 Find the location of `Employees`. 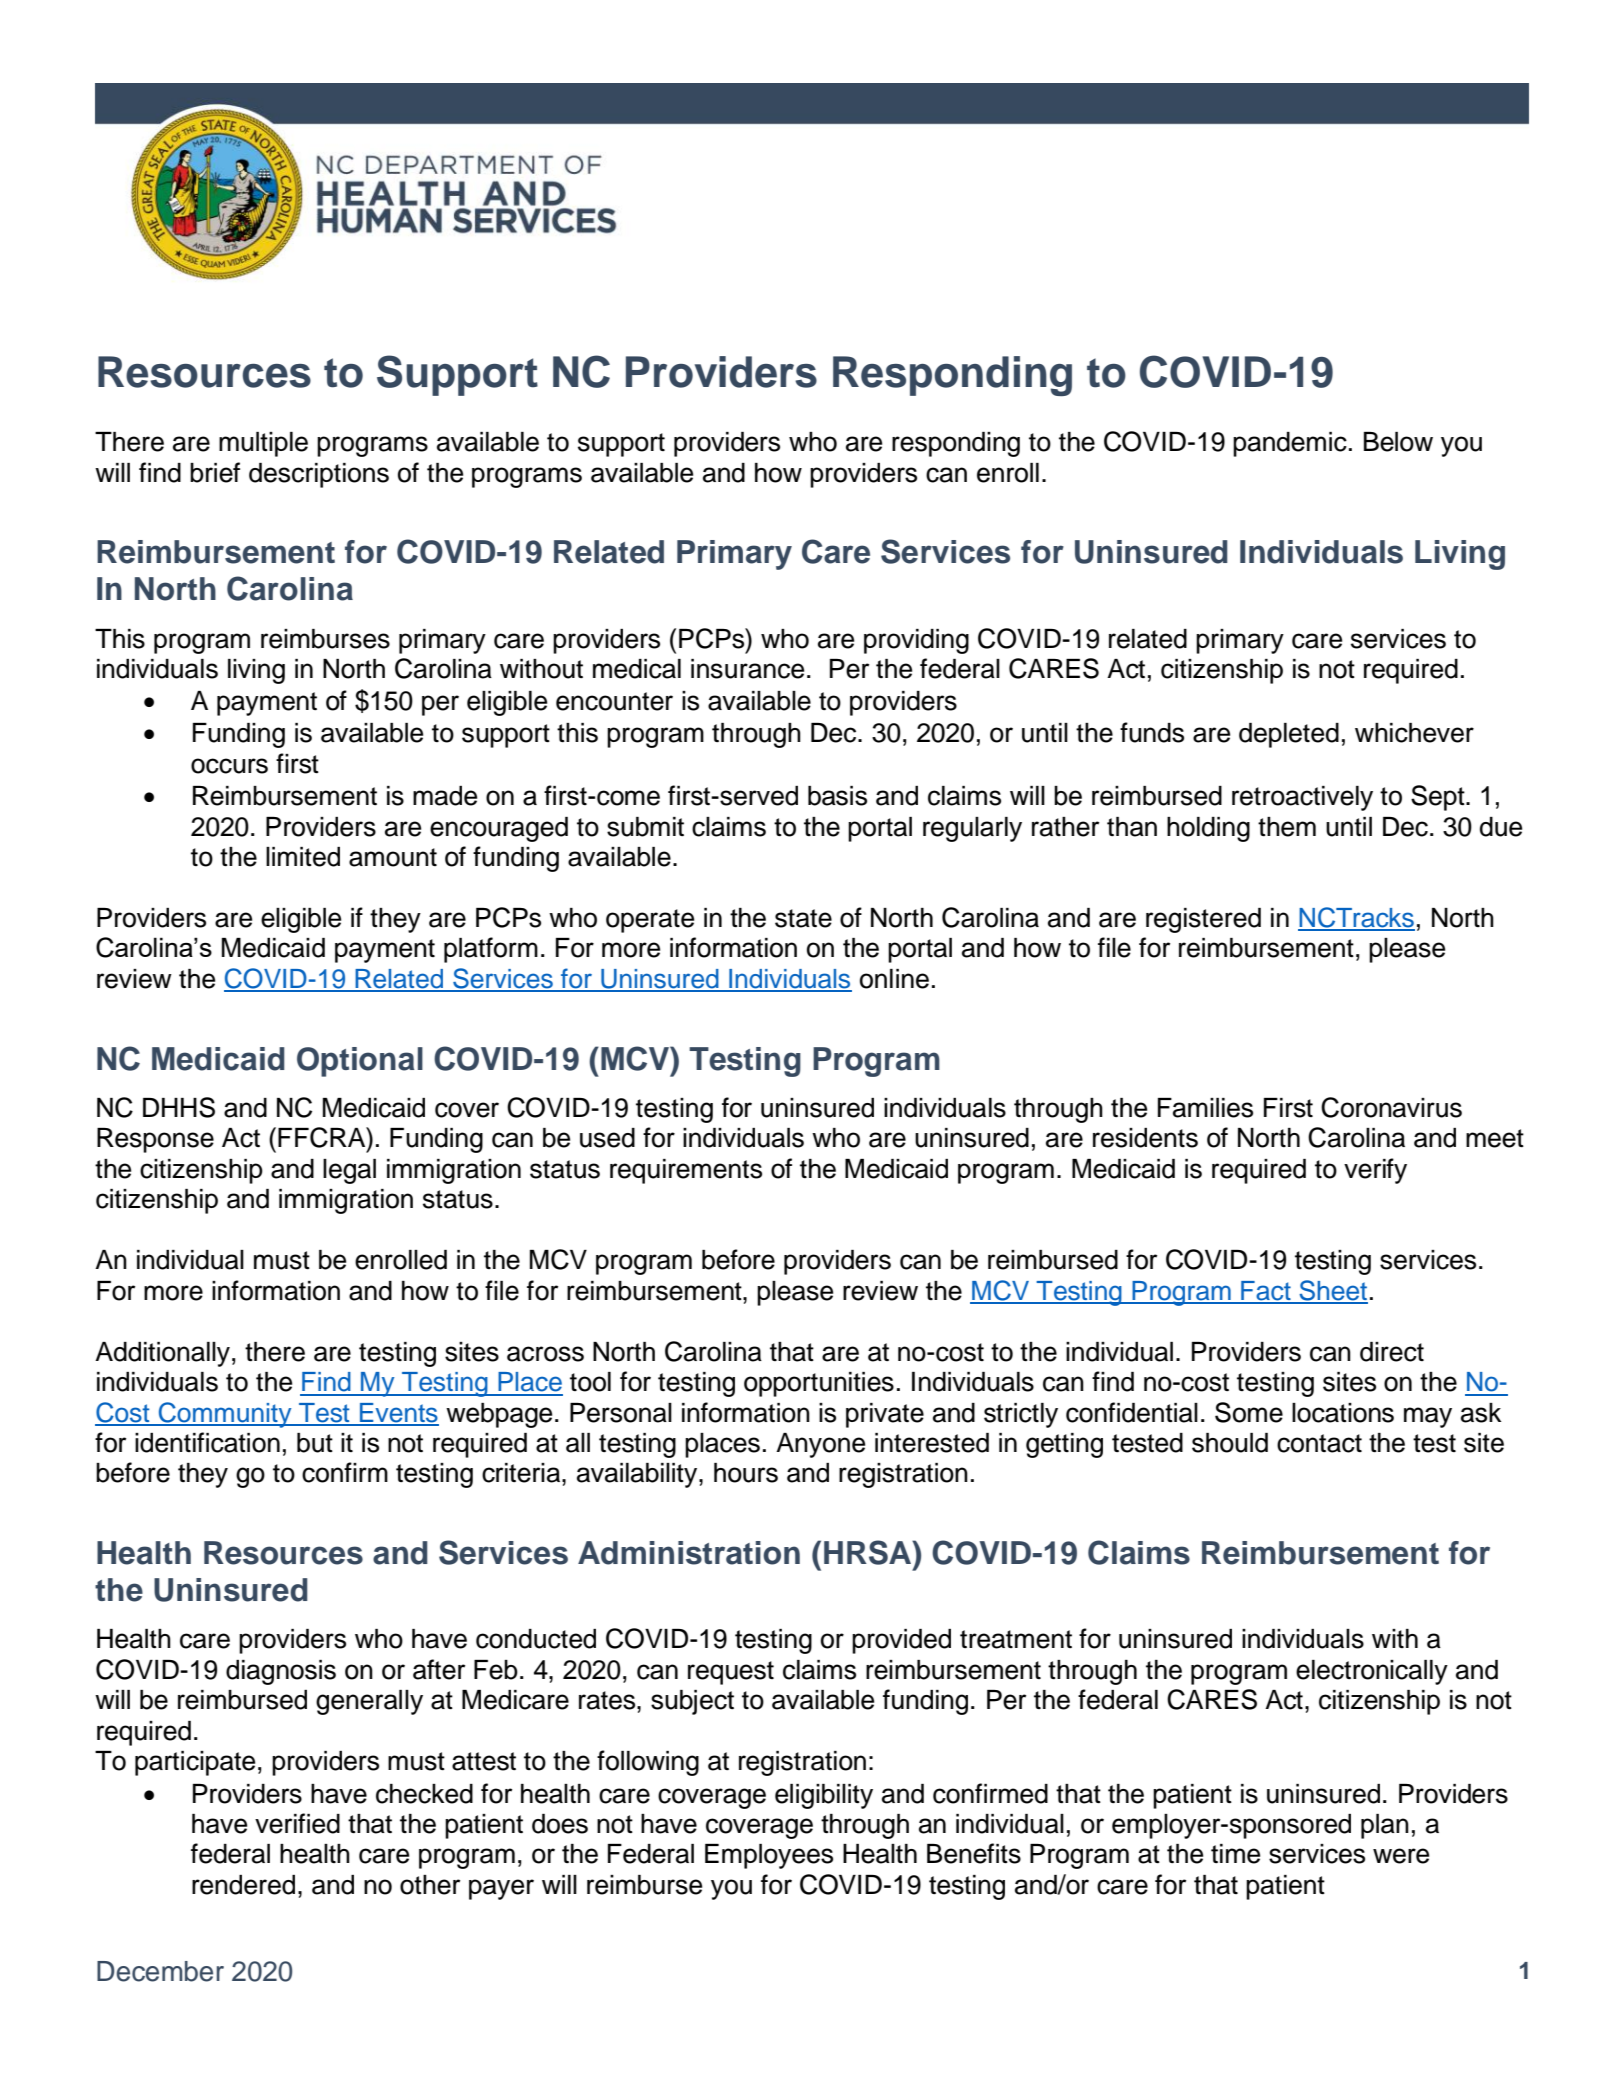

Employees is located at coordinates (769, 1856).
